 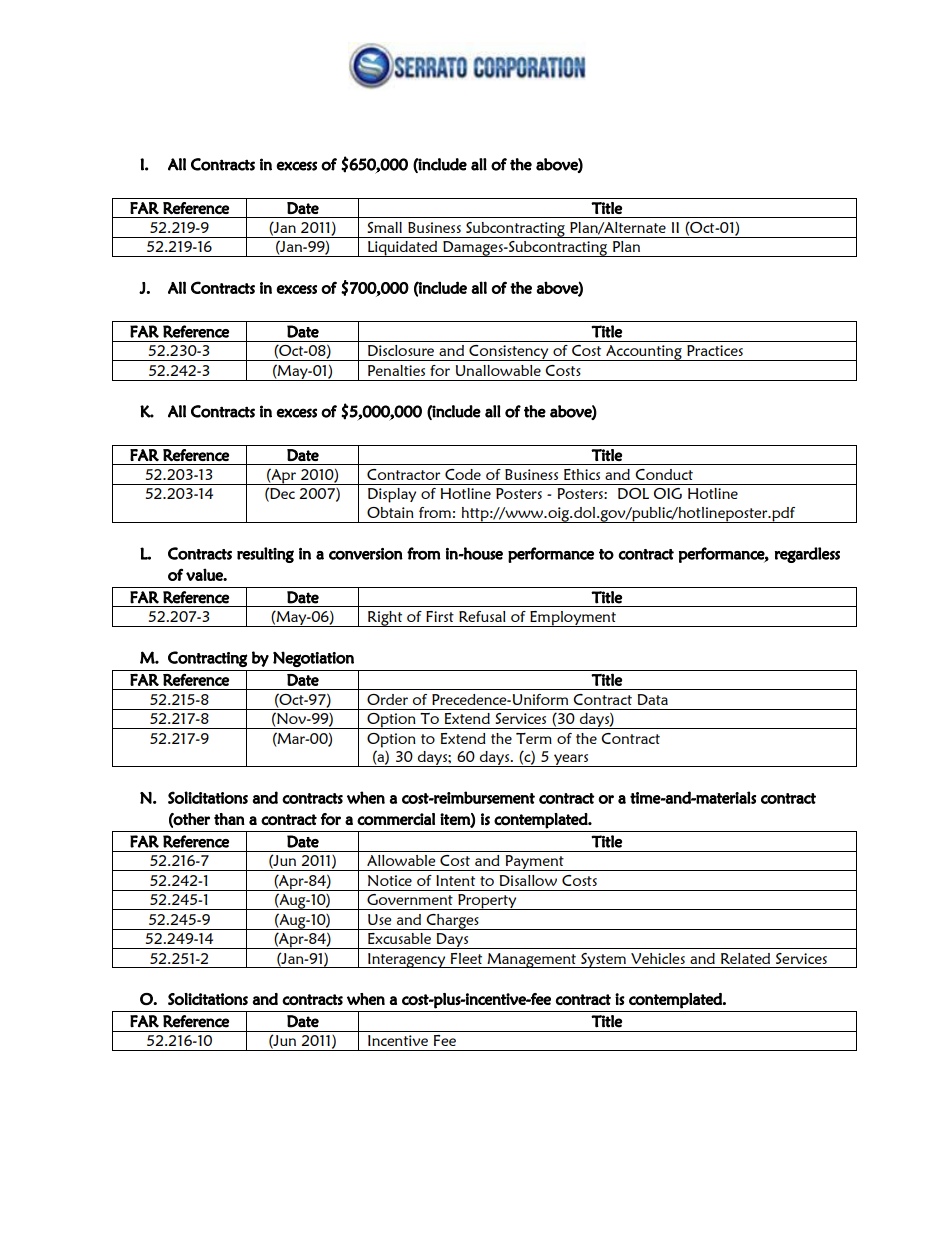 What do you see at coordinates (313, 659) in the image?
I see `Negotiation` at bounding box center [313, 659].
